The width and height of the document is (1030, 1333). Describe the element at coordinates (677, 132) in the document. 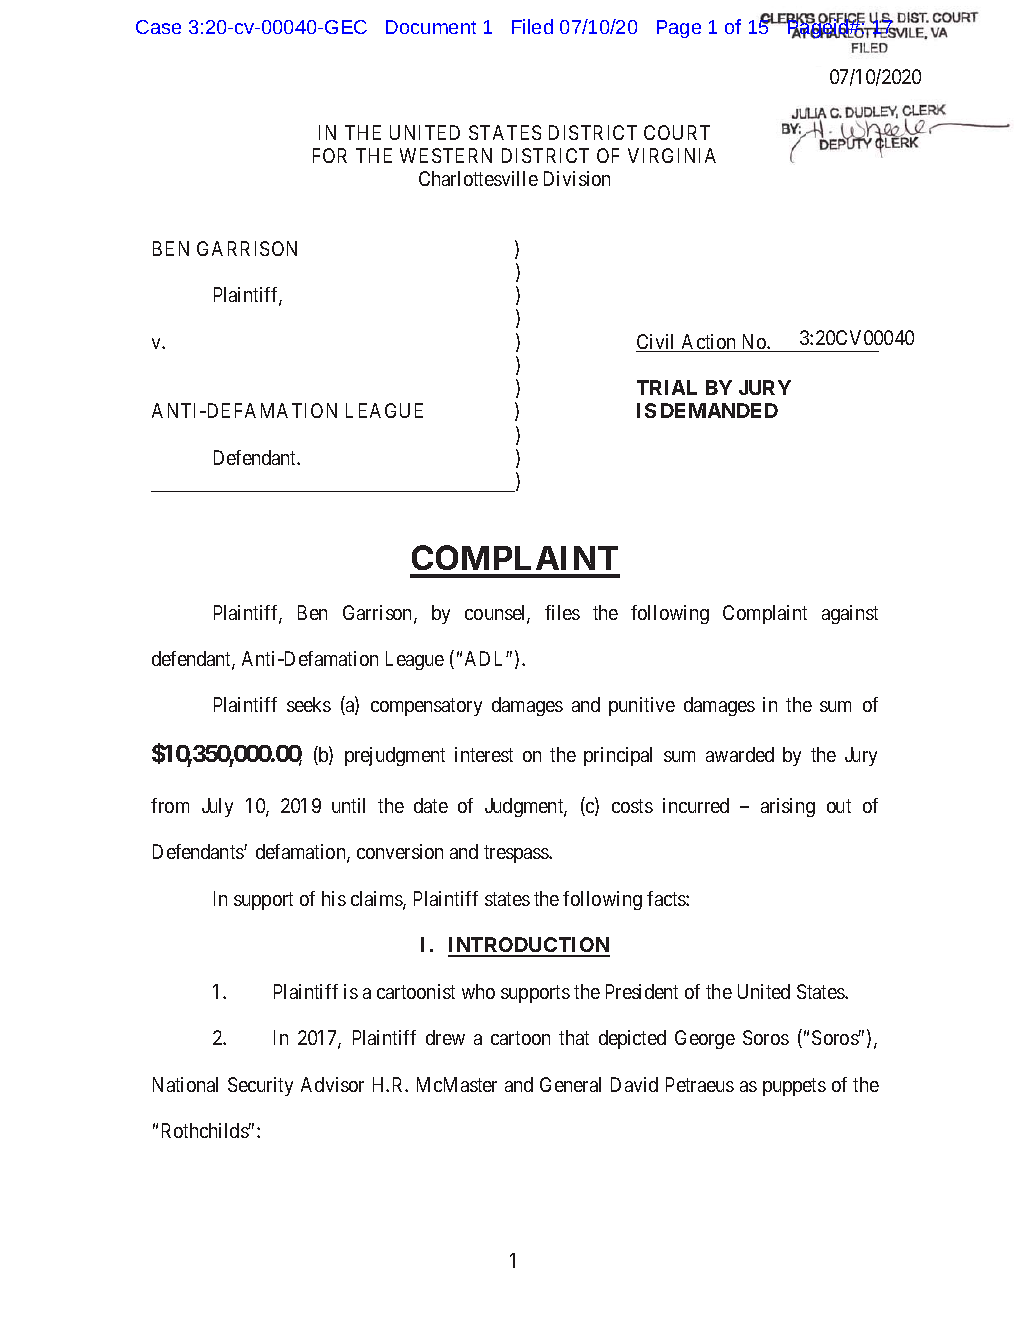

I see `COURT` at that location.
